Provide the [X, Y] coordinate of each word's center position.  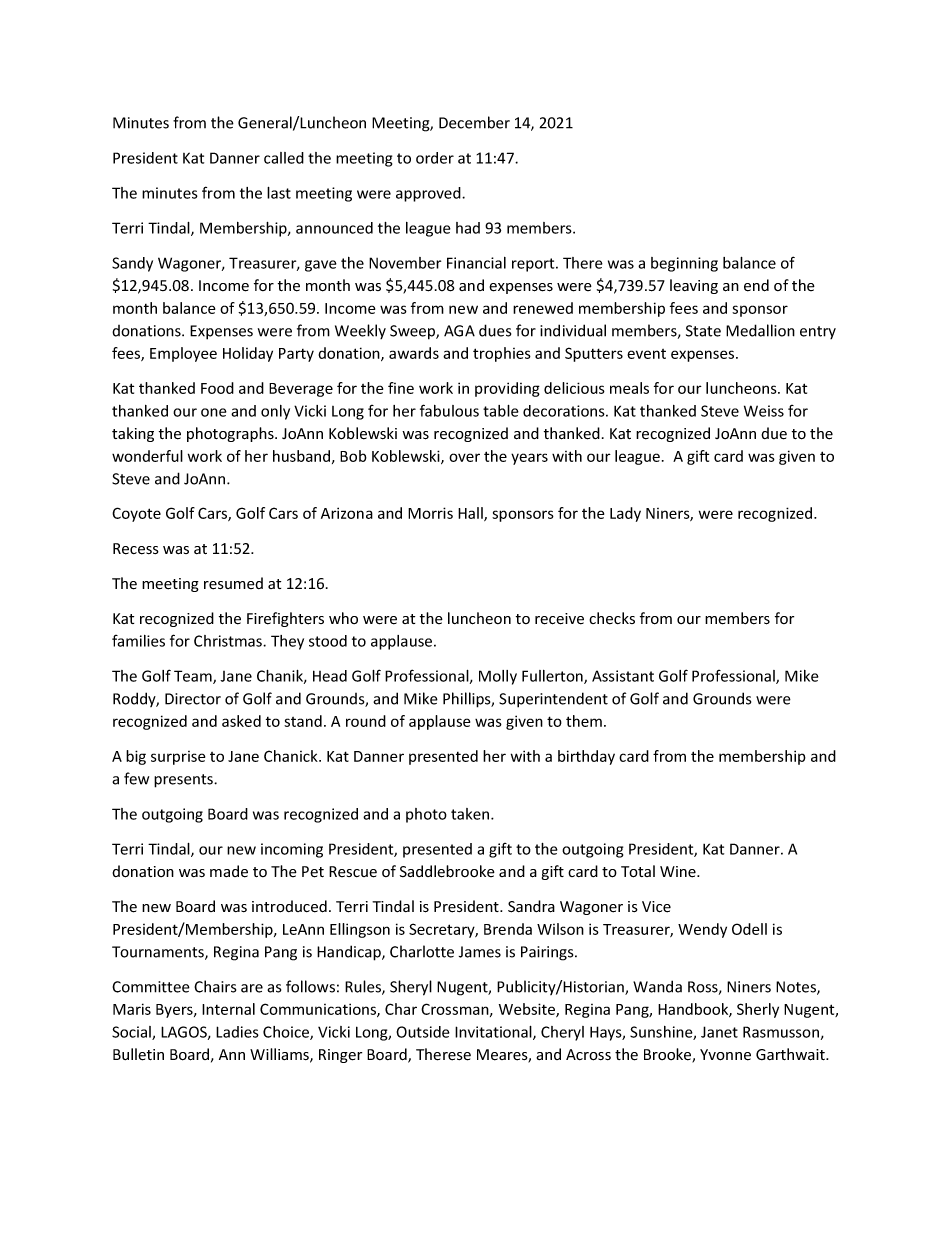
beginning [684, 264]
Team [194, 677]
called [284, 158]
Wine [679, 872]
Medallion [760, 330]
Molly [498, 677]
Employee [183, 354]
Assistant [623, 676]
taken [471, 814]
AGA [459, 331]
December [474, 122]
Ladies [237, 1032]
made [229, 871]
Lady [625, 514]
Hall [471, 514]
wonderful [147, 456]
